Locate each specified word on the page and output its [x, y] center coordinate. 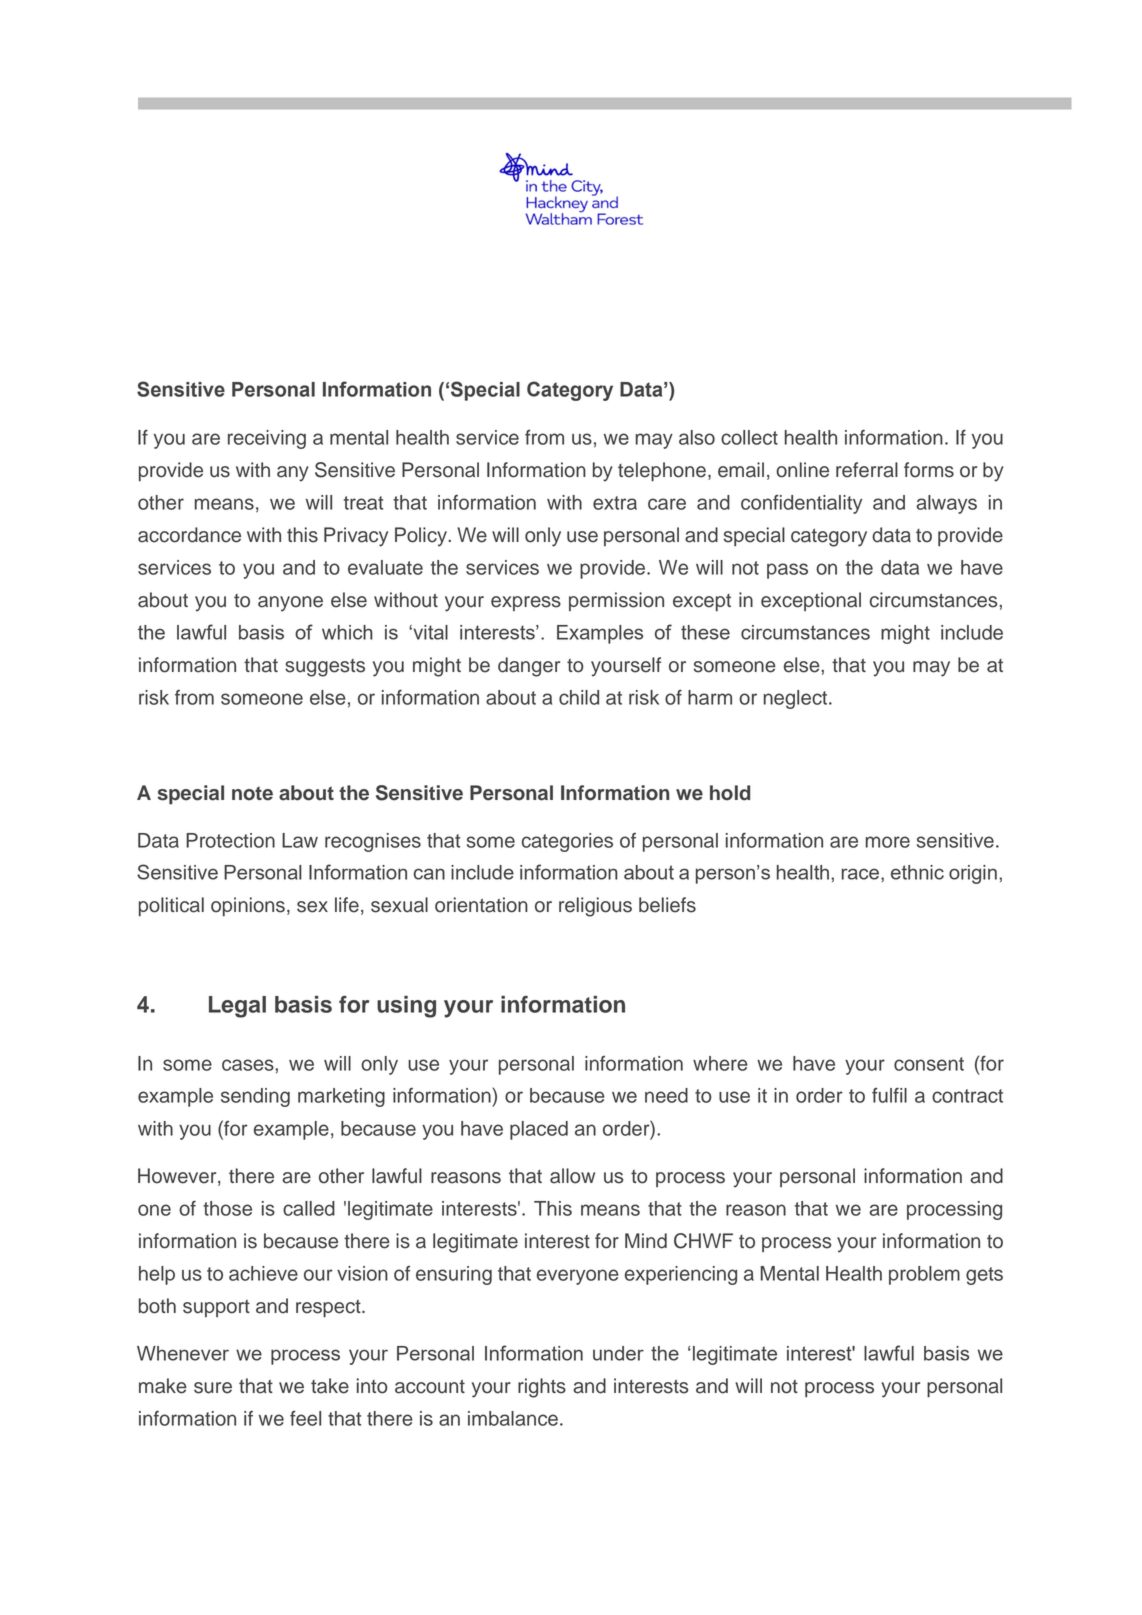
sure [213, 1388]
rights [542, 1388]
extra [615, 503]
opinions [248, 906]
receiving [267, 439]
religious [595, 907]
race [862, 874]
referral [867, 470]
